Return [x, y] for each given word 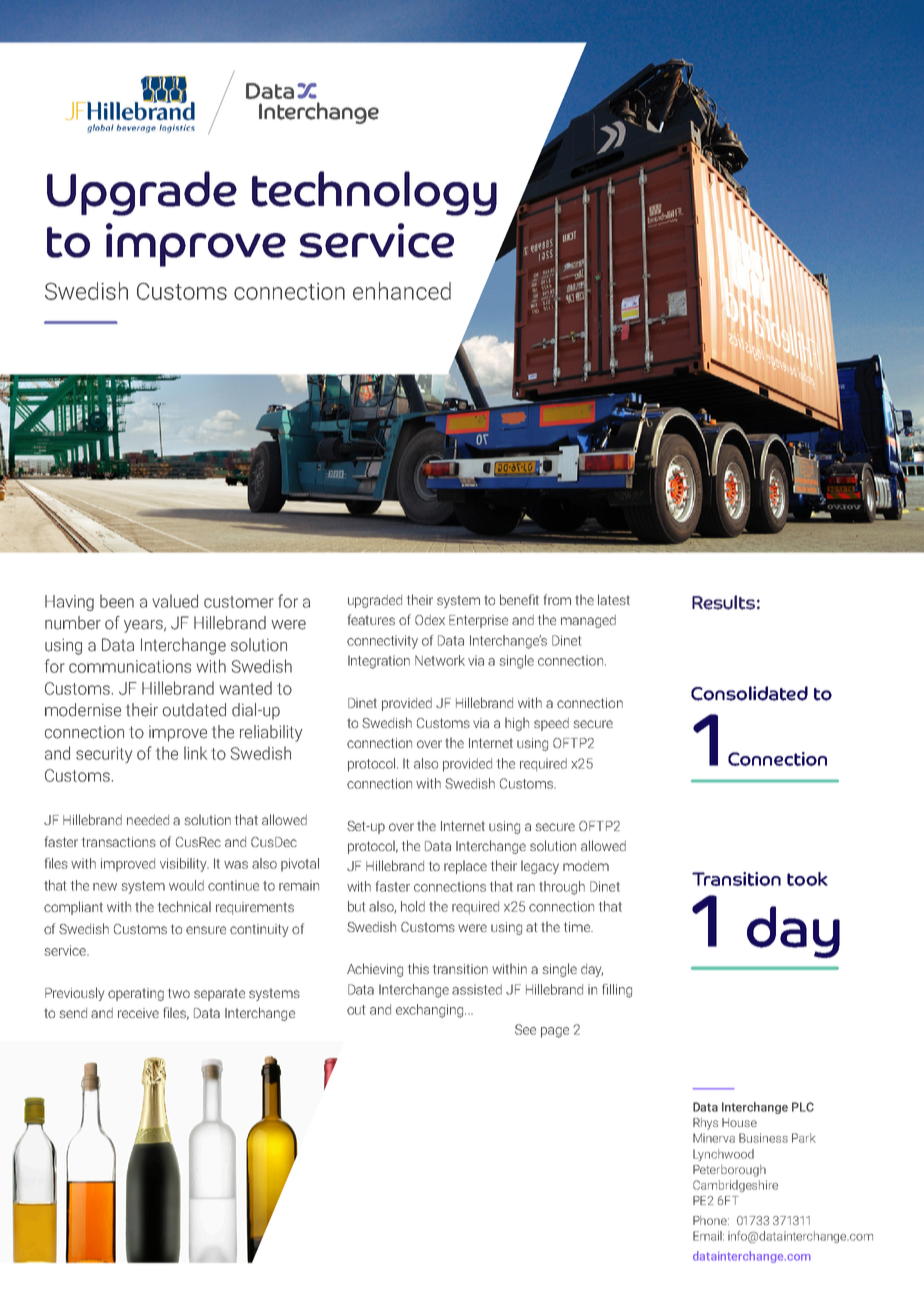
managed [588, 621]
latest [614, 599]
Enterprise [478, 621]
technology [374, 193]
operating [136, 994]
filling [617, 991]
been [117, 601]
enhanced [402, 291]
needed [148, 820]
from [557, 599]
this [418, 968]
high [517, 724]
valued [175, 601]
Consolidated [749, 693]
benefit [519, 599]
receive [138, 1013]
